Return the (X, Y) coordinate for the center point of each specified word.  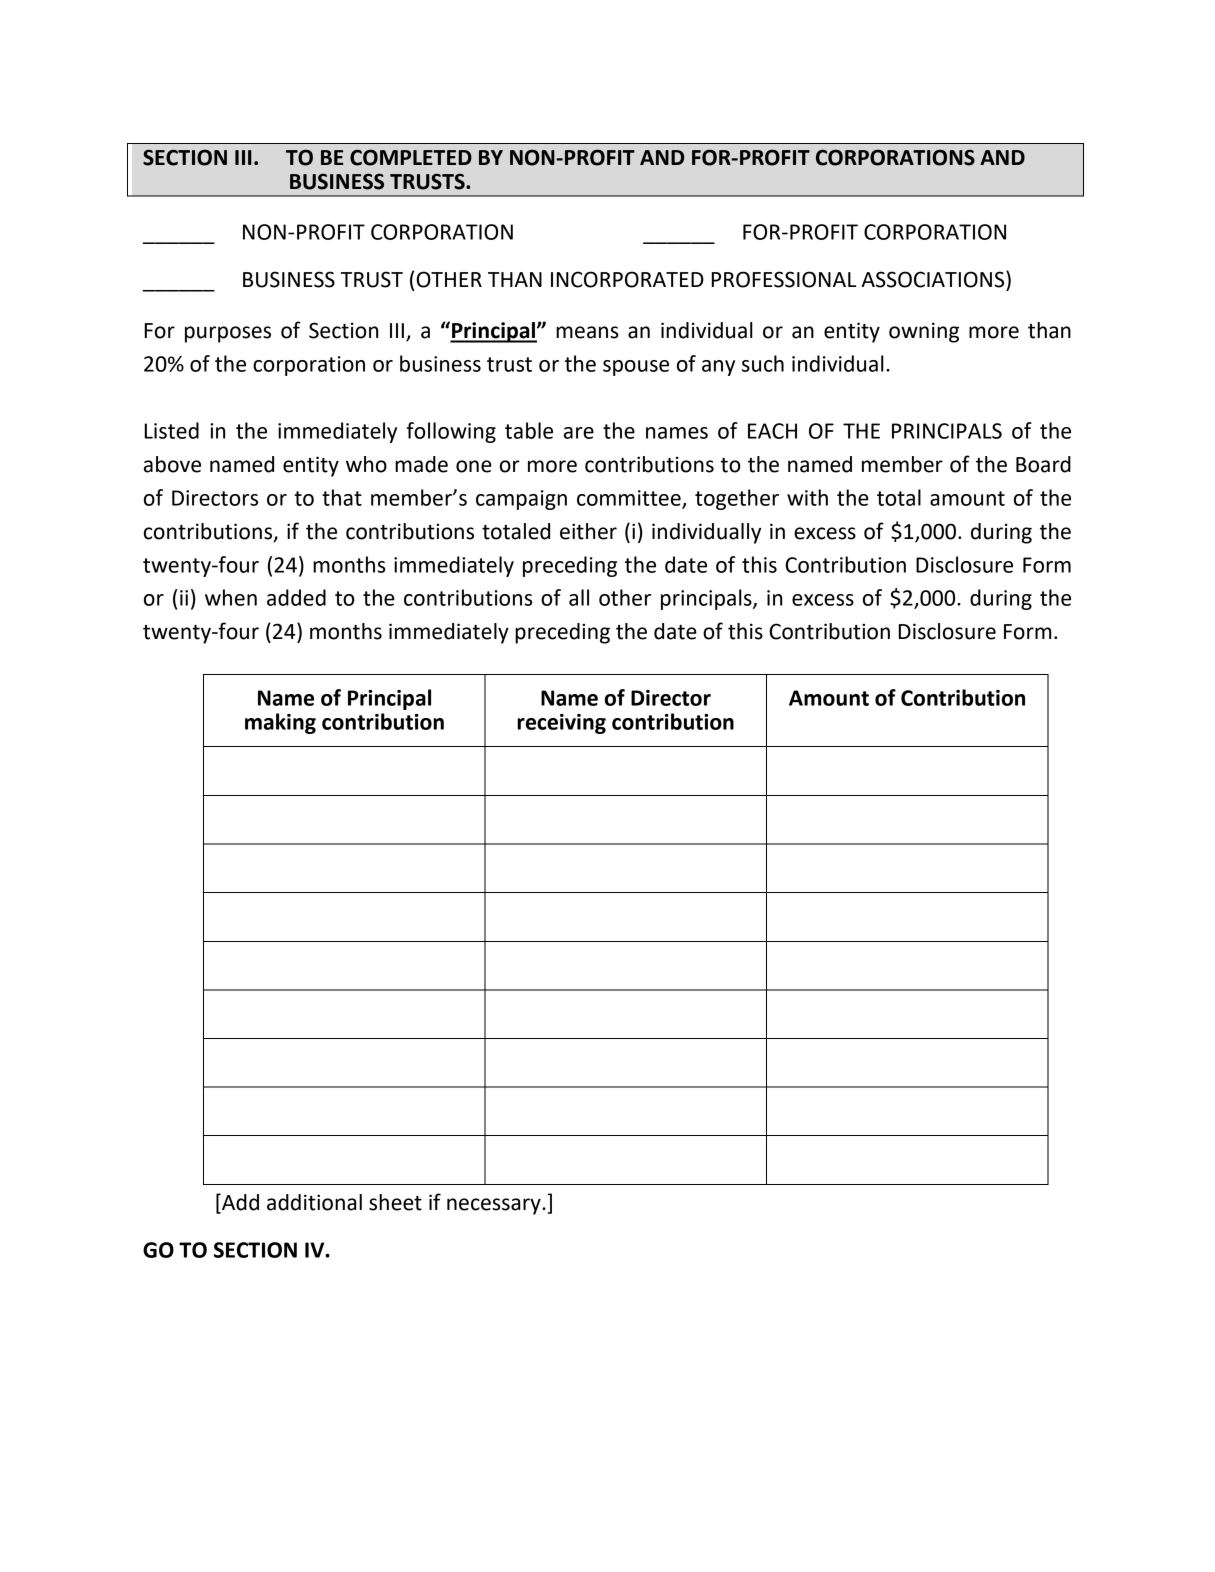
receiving (561, 724)
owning (924, 332)
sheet (395, 1202)
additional (314, 1202)
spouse (636, 368)
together (737, 499)
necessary (495, 1206)
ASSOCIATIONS (934, 279)
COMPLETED (411, 157)
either (588, 531)
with (807, 497)
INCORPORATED (627, 279)
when (231, 597)
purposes (228, 334)
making (280, 723)
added (296, 597)
